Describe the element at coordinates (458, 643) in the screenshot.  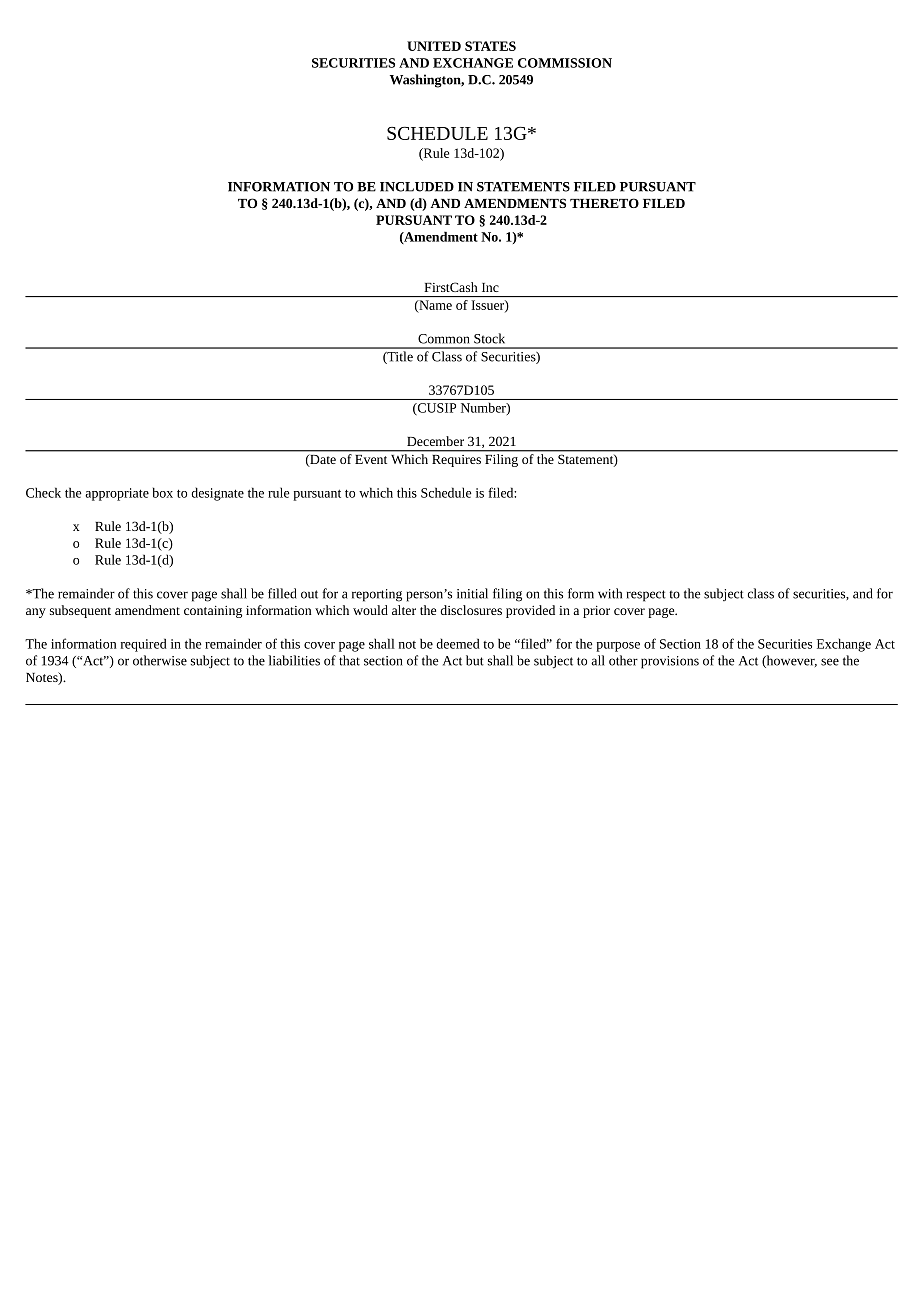
I see `deemed` at that location.
